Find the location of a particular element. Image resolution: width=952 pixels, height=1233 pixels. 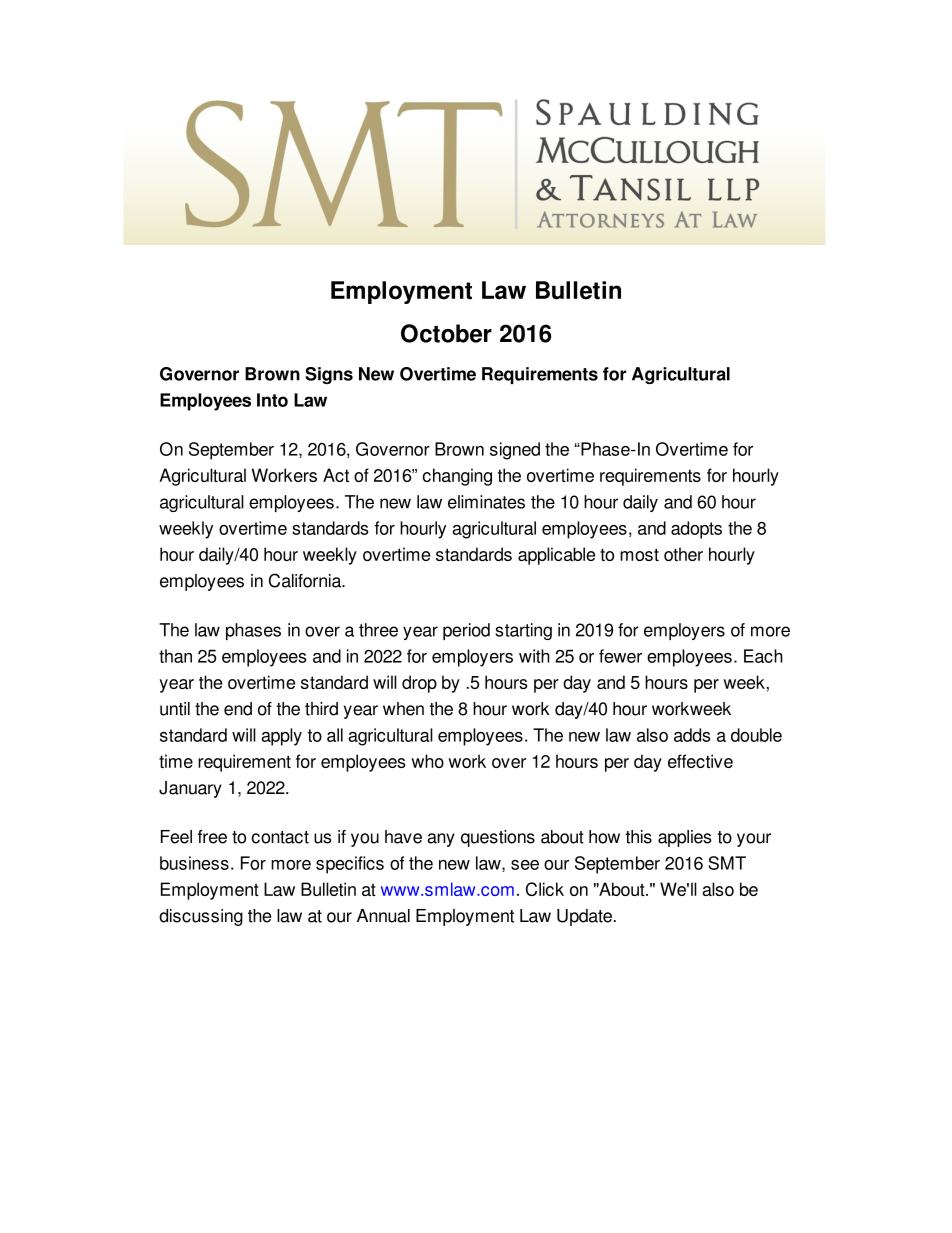

effective is located at coordinates (700, 761).
